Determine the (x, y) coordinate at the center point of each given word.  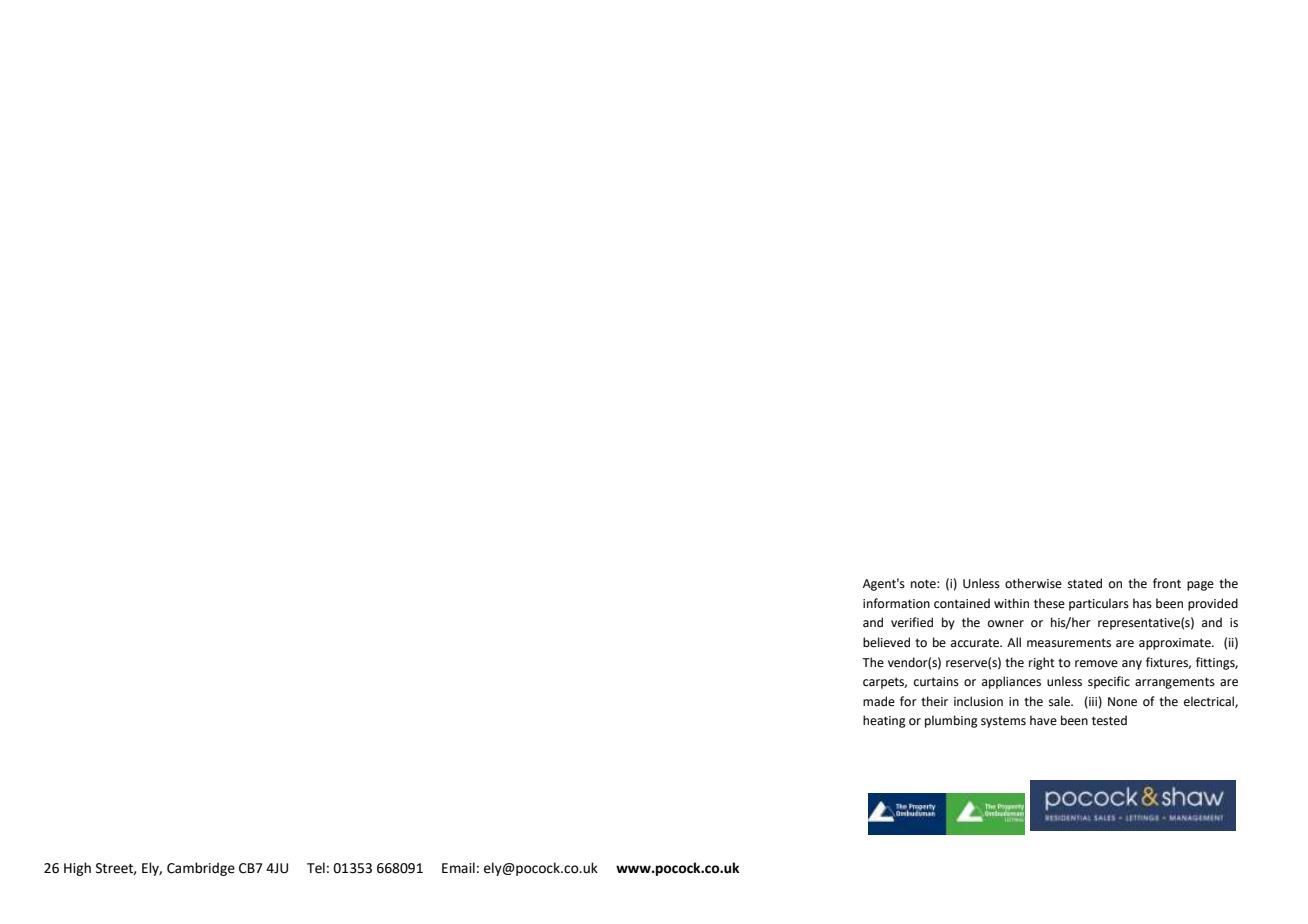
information (896, 603)
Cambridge (201, 869)
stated (1085, 583)
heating (884, 721)
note (924, 584)
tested (1109, 720)
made (879, 701)
